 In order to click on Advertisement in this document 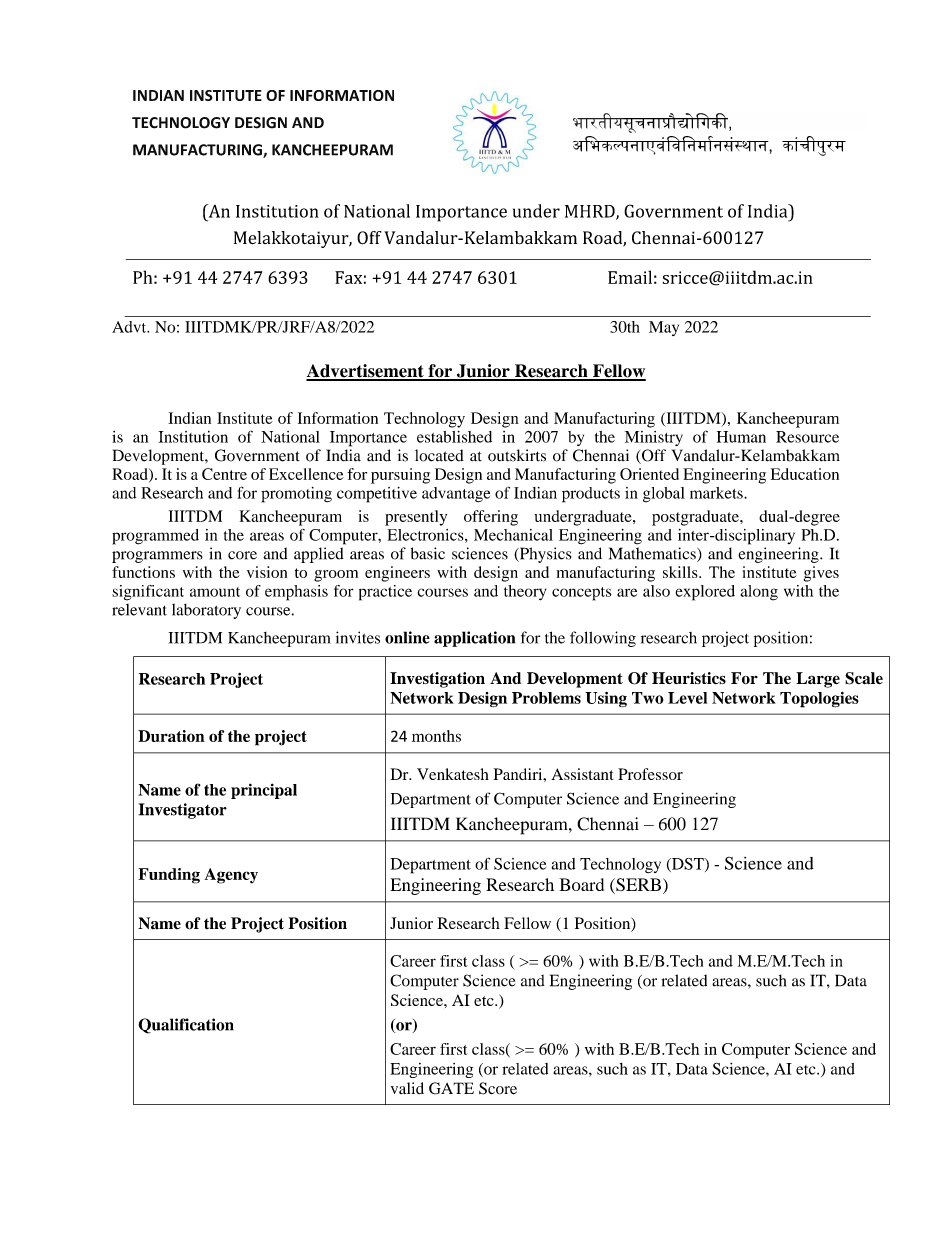, I will do `click(366, 372)`.
